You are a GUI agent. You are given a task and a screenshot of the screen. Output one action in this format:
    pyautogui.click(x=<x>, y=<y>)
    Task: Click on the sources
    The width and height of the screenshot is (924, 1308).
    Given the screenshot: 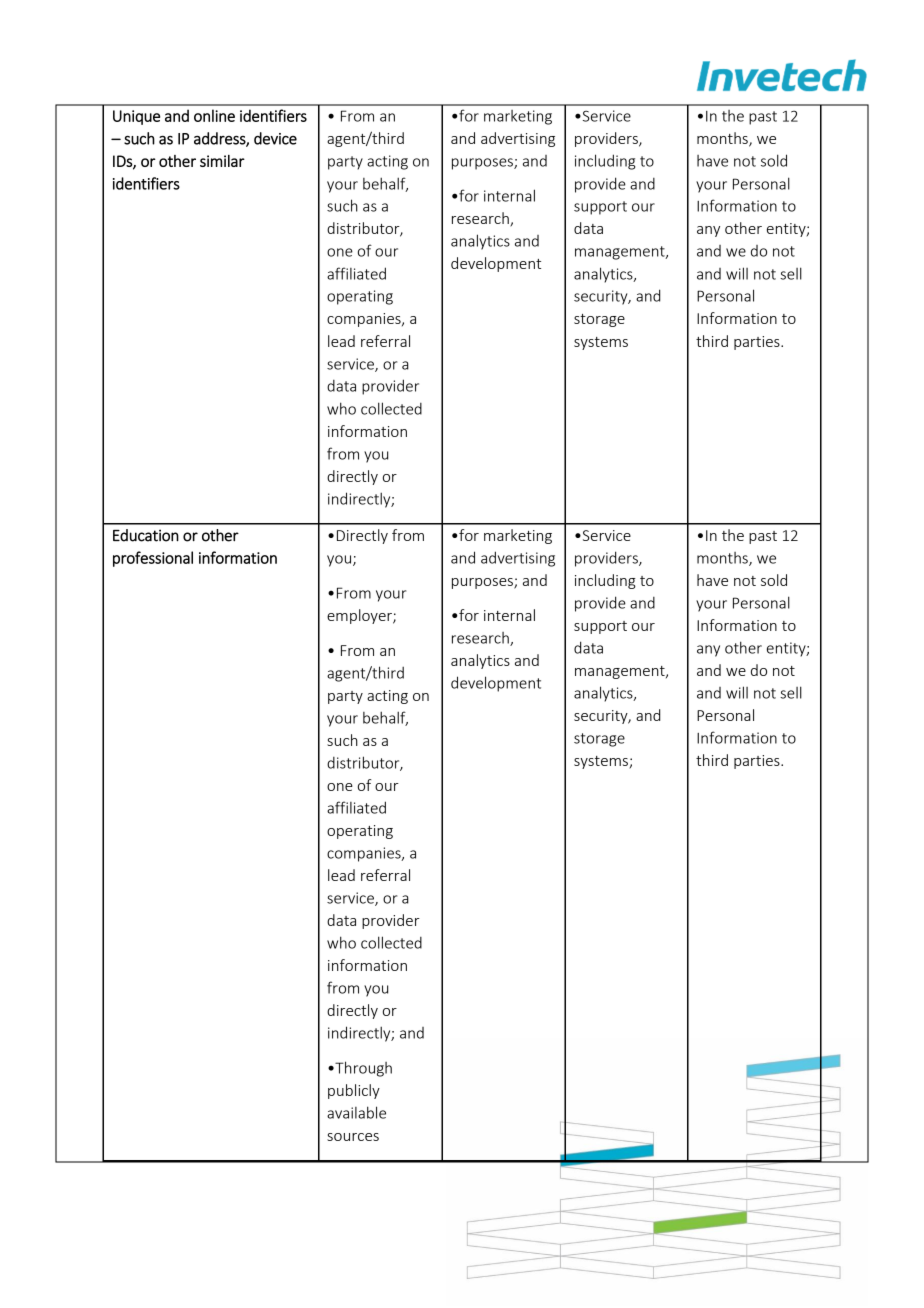 What is the action you would take?
    pyautogui.click(x=353, y=1137)
